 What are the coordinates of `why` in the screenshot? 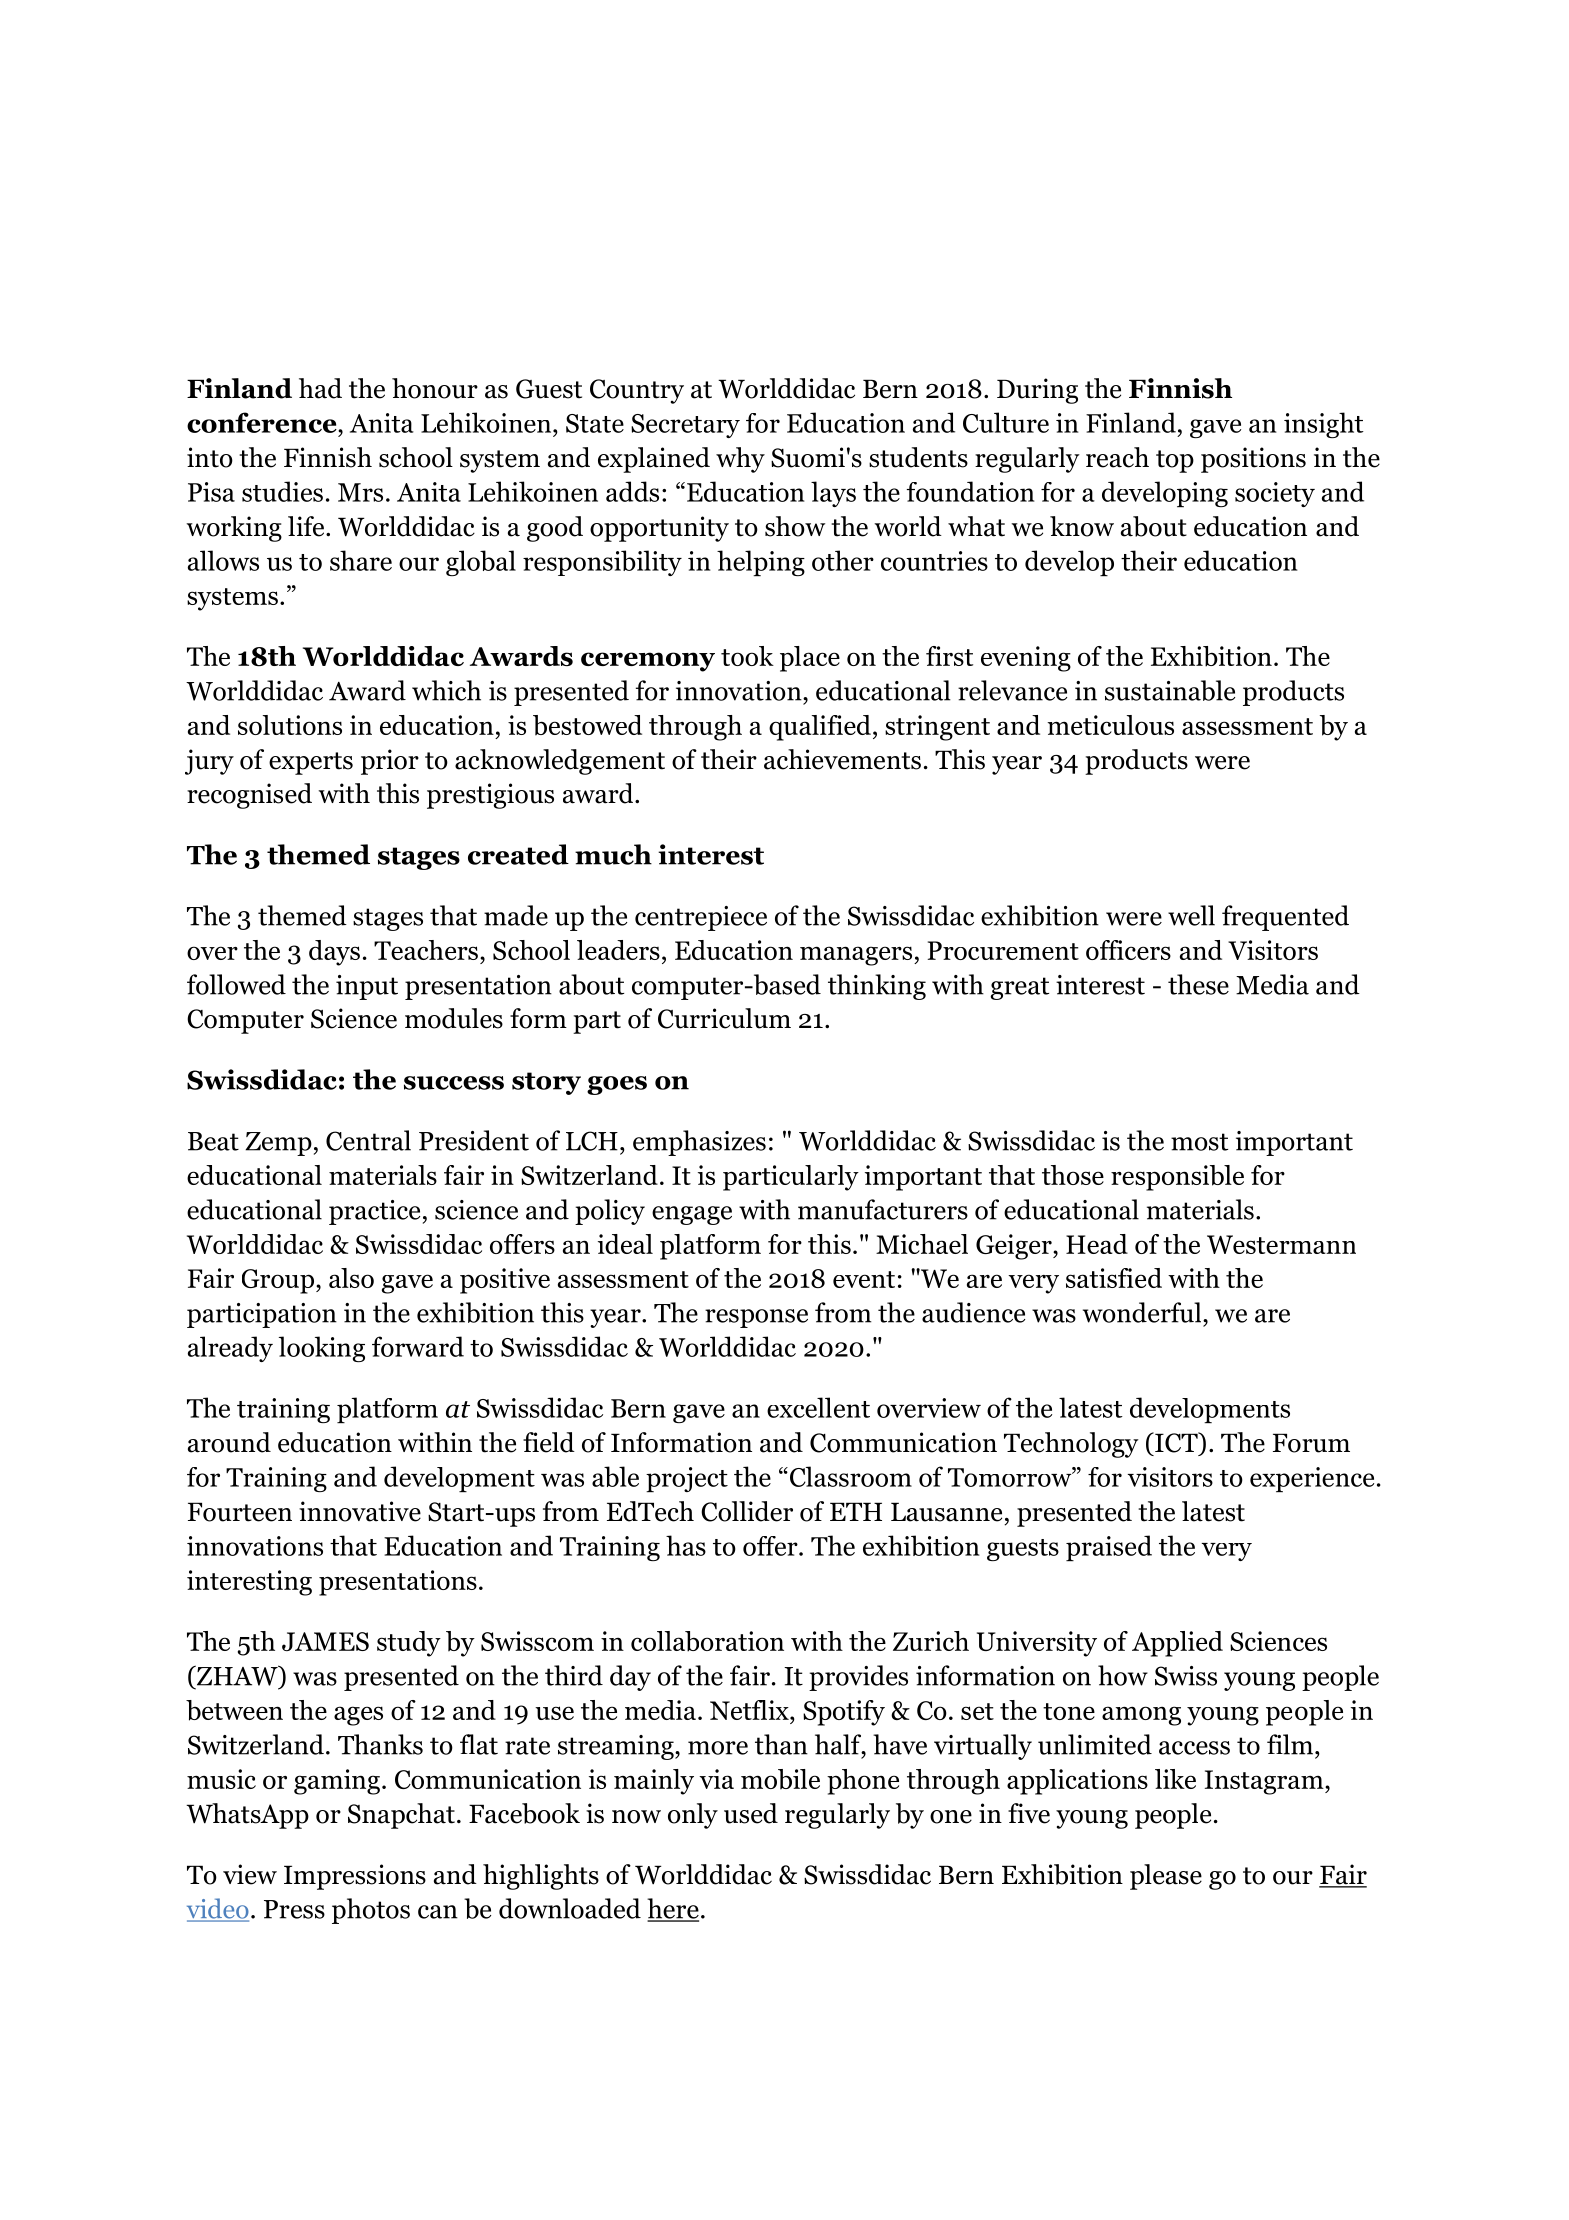 It's located at (740, 460).
